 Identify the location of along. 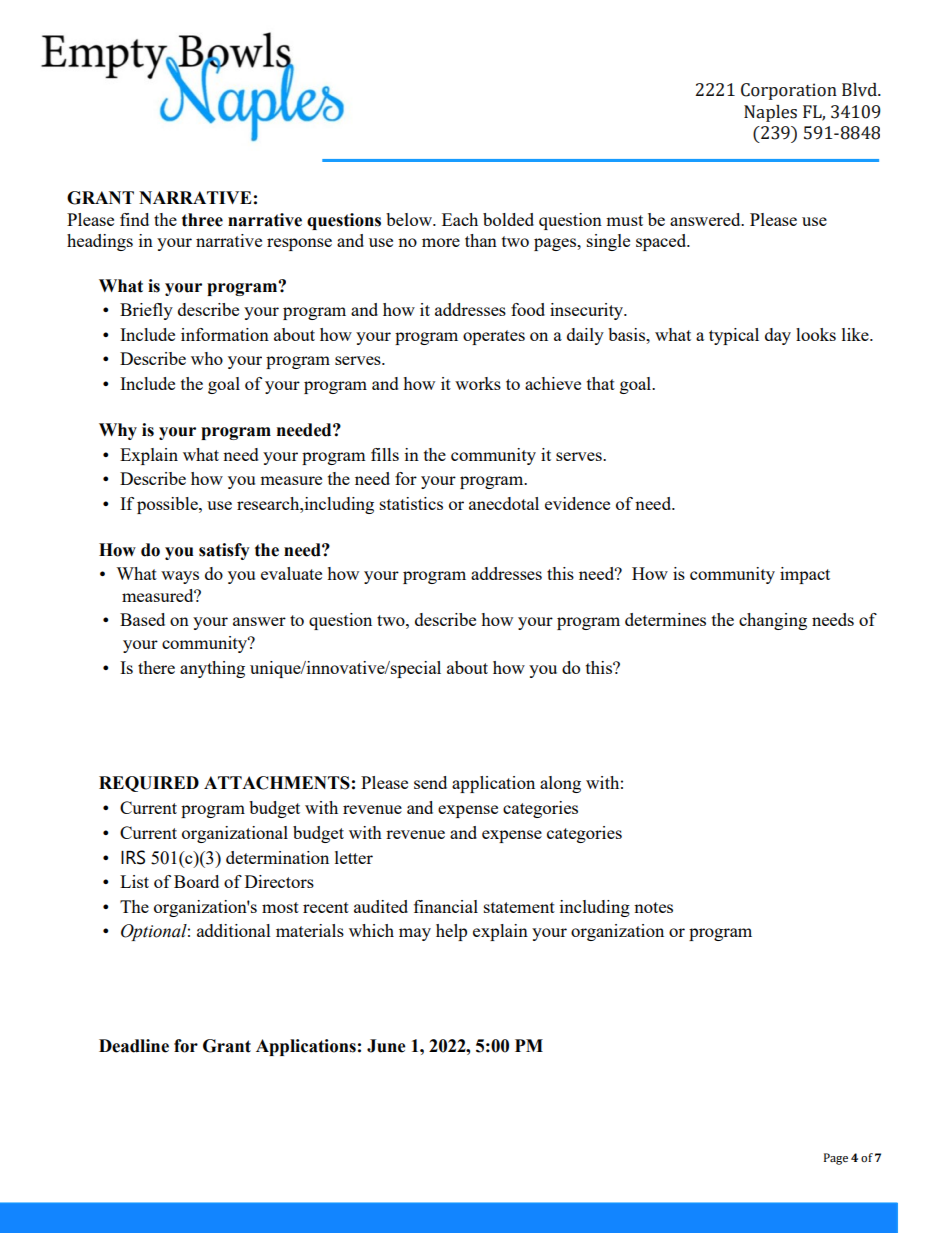
(560, 784).
